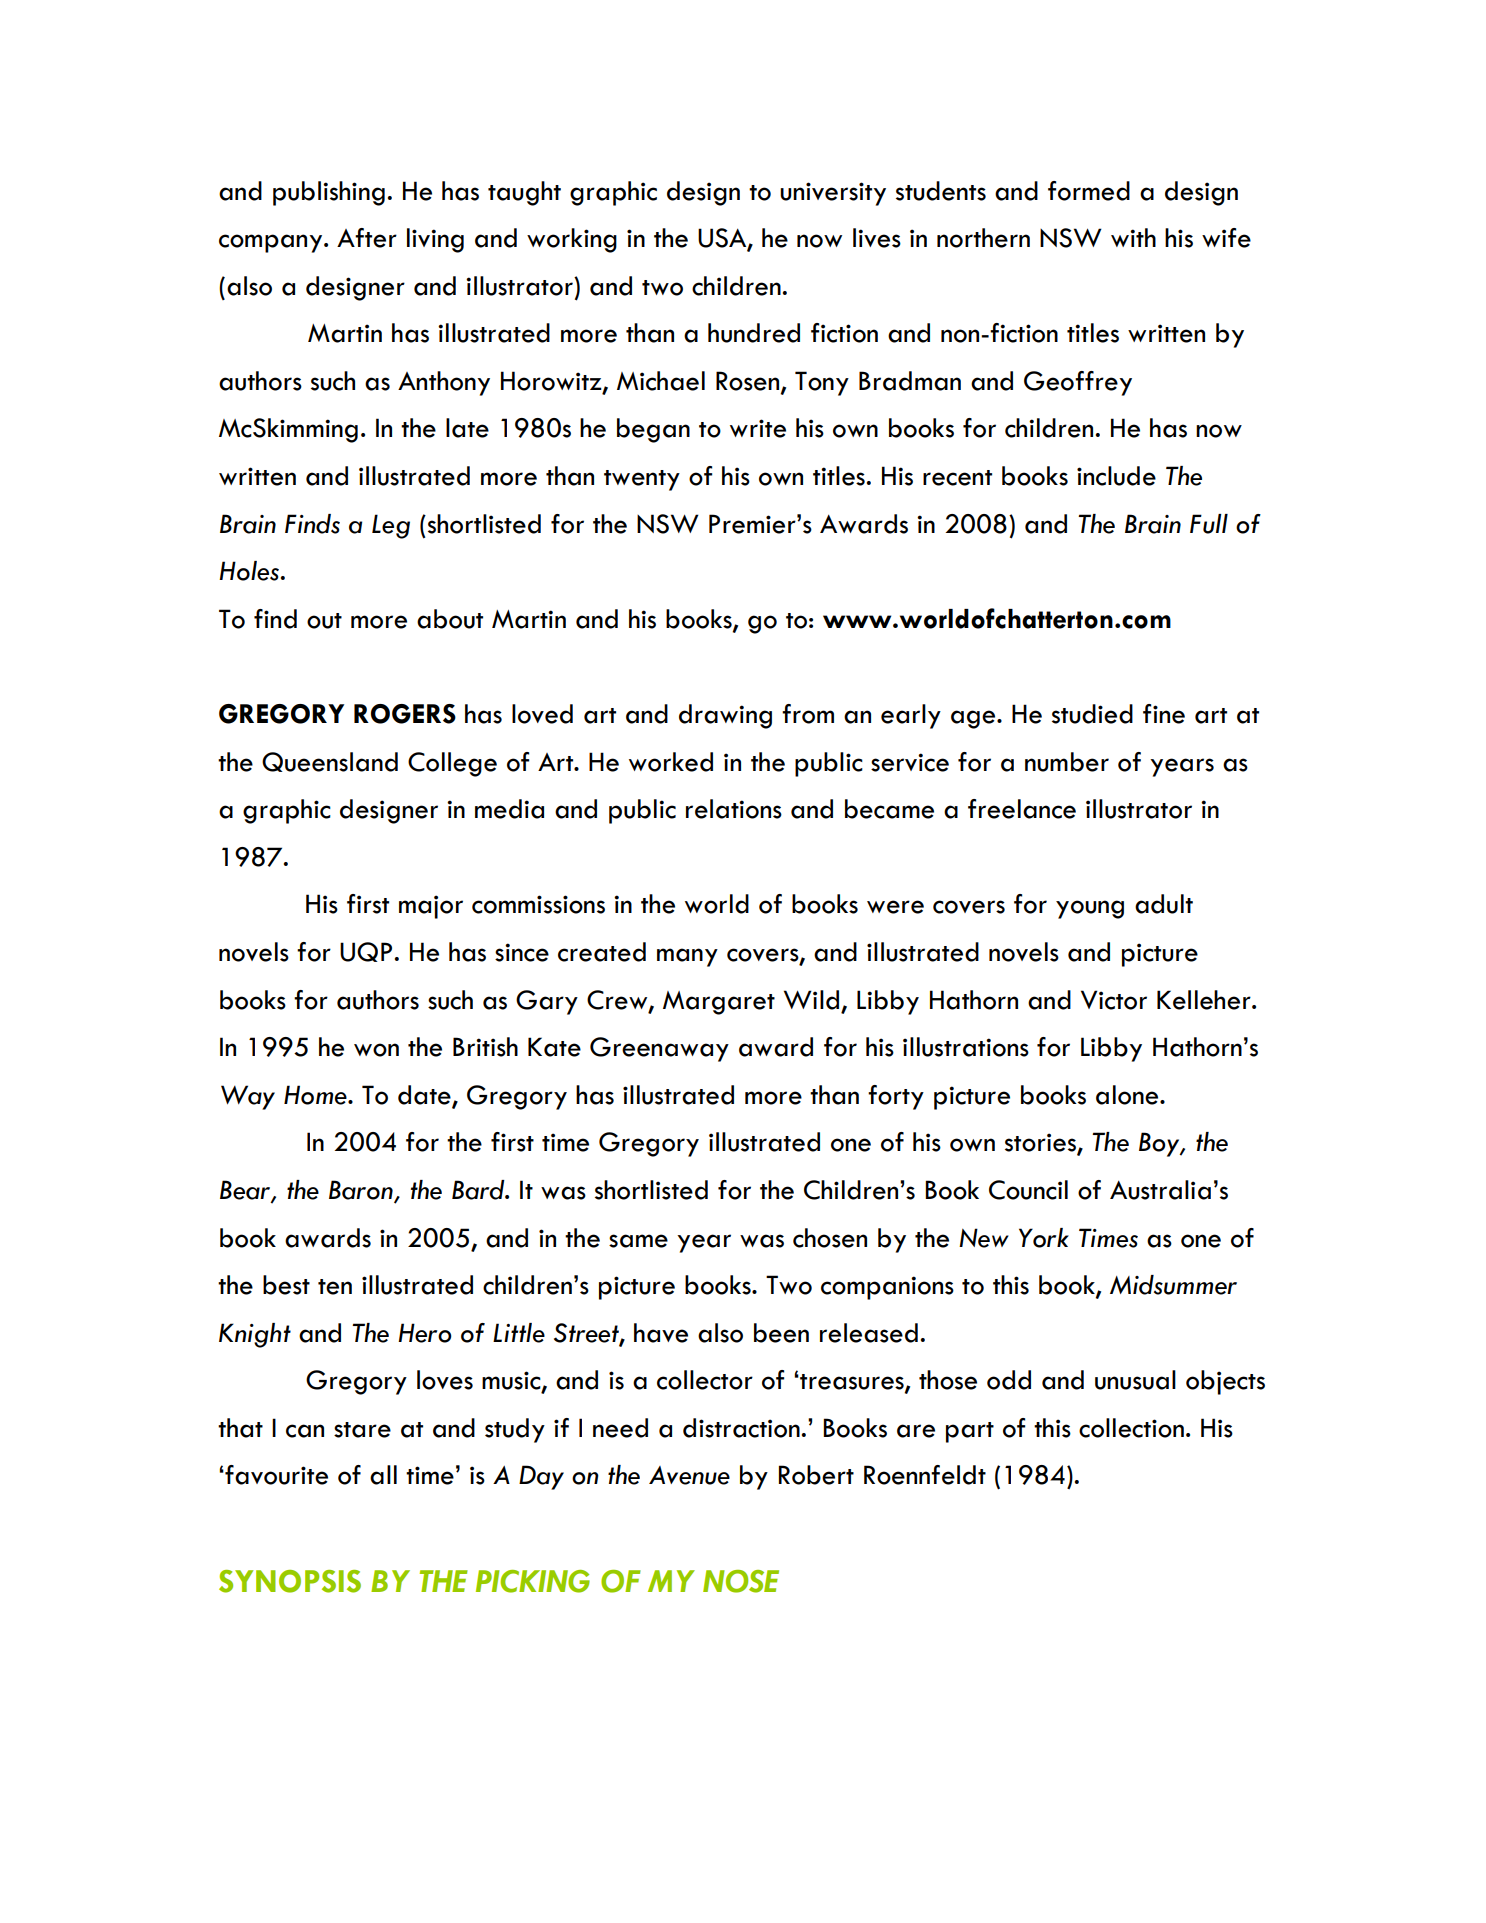 The image size is (1486, 1923). I want to click on Home, so click(316, 1095).
